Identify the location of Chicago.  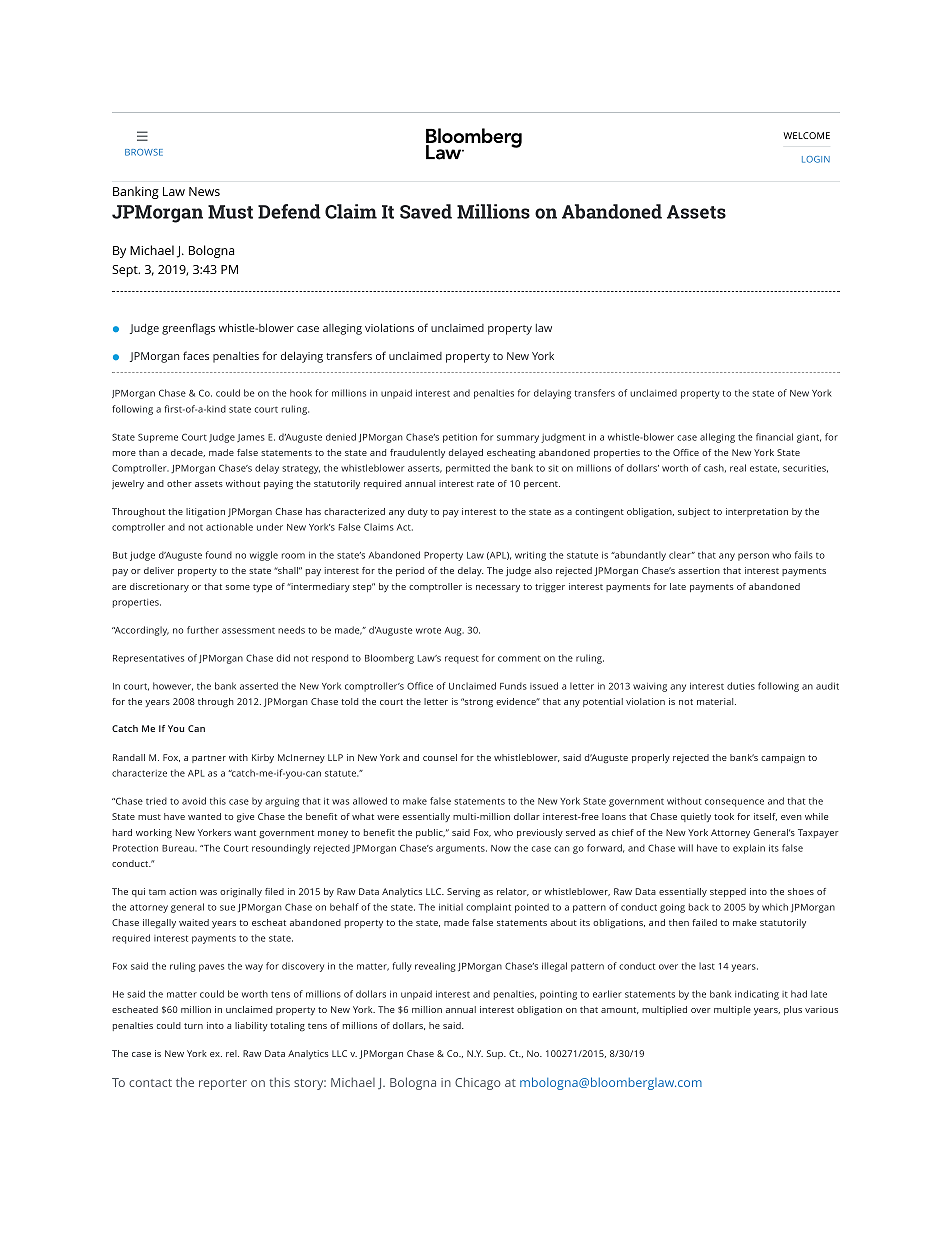
(477, 1083).
